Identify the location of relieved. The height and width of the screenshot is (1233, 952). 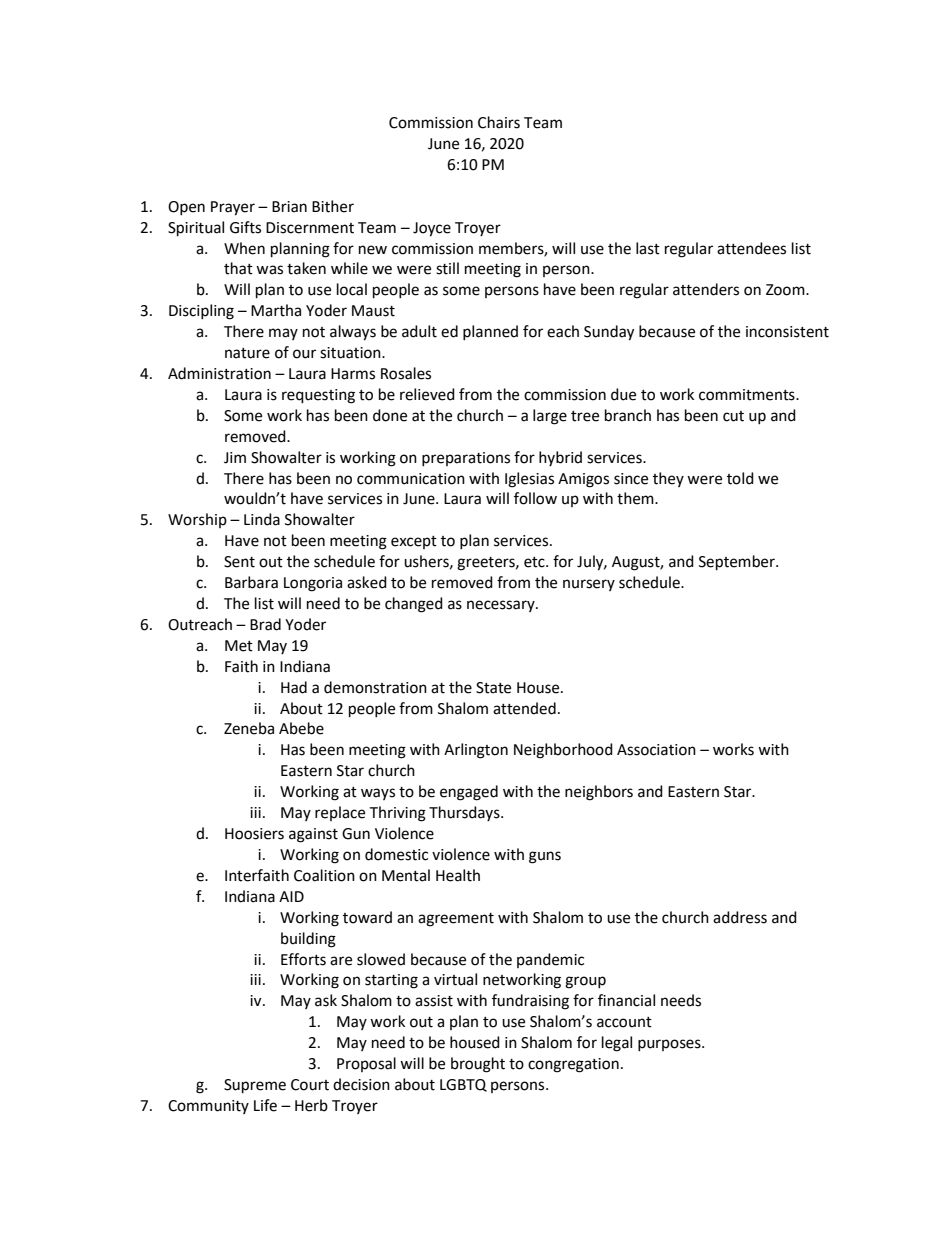
(427, 394).
